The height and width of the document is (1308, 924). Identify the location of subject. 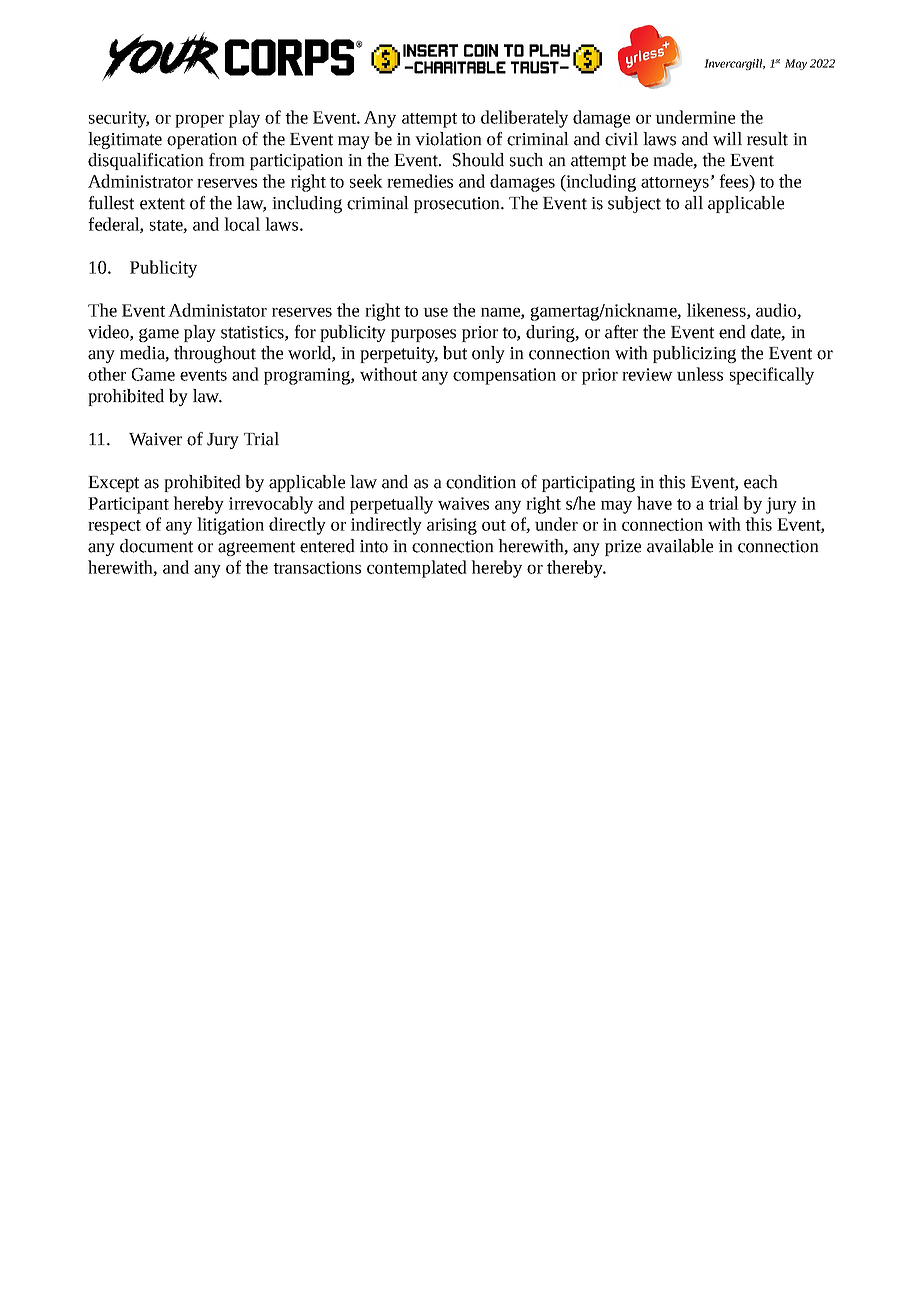
(634, 204).
